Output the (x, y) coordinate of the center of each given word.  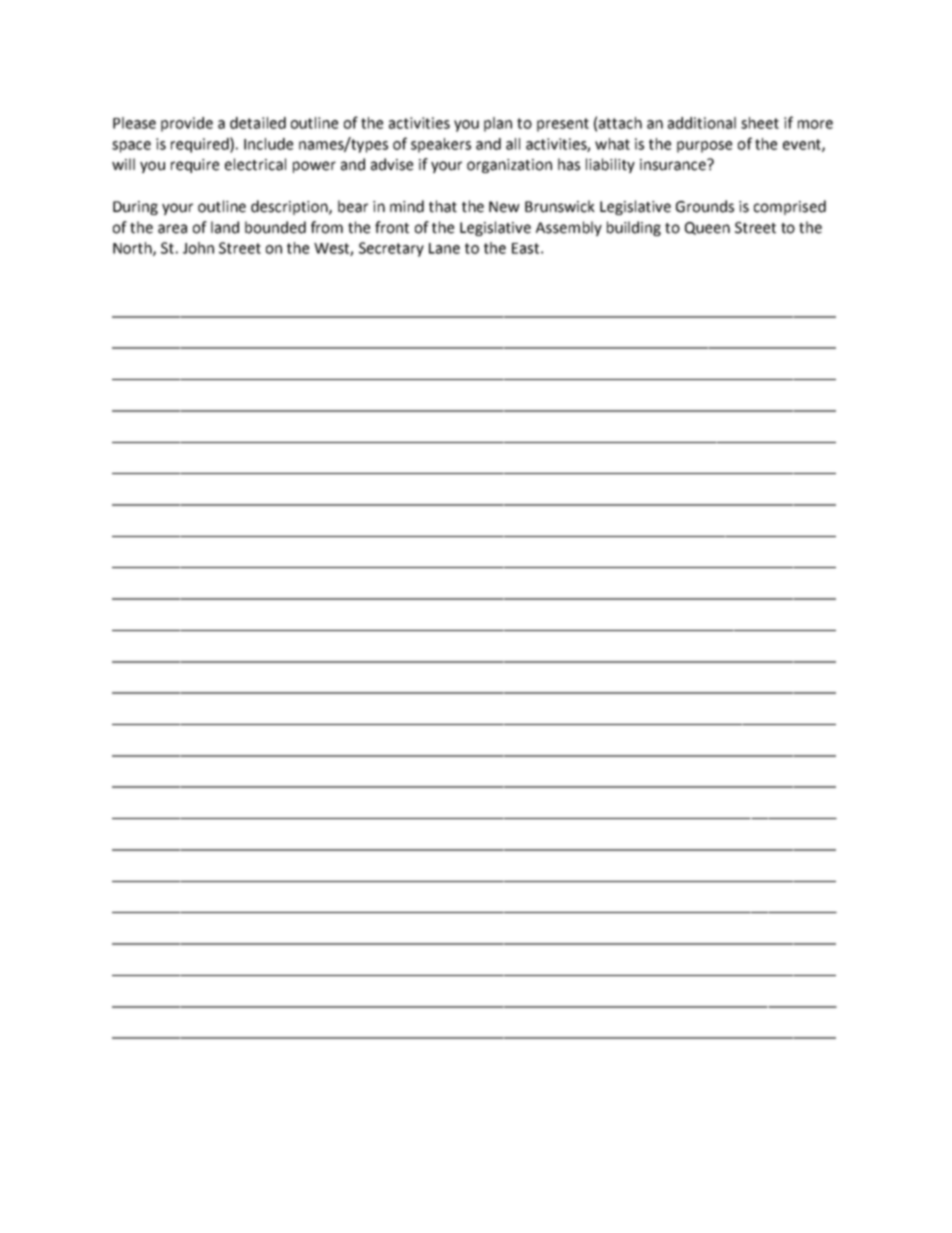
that (443, 206)
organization (509, 166)
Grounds (705, 206)
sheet (760, 123)
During (135, 208)
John (198, 248)
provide (187, 124)
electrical (255, 164)
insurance (674, 165)
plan (498, 124)
